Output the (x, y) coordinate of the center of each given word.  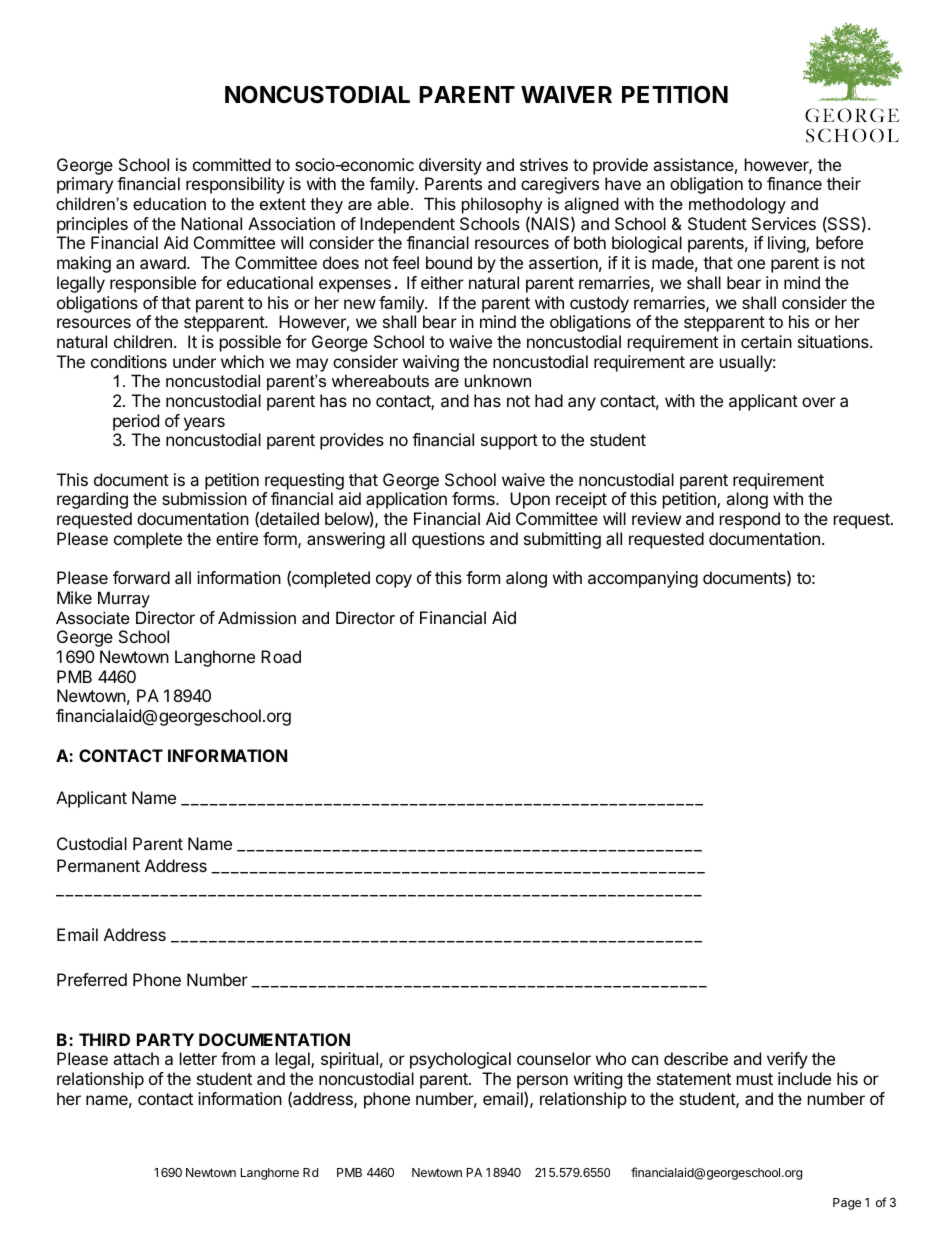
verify (787, 1060)
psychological (460, 1060)
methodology (737, 205)
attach (136, 1058)
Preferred (92, 979)
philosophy (502, 205)
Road (281, 656)
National (211, 223)
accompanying (643, 579)
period (136, 422)
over (819, 402)
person (542, 1082)
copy (394, 581)
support (509, 442)
